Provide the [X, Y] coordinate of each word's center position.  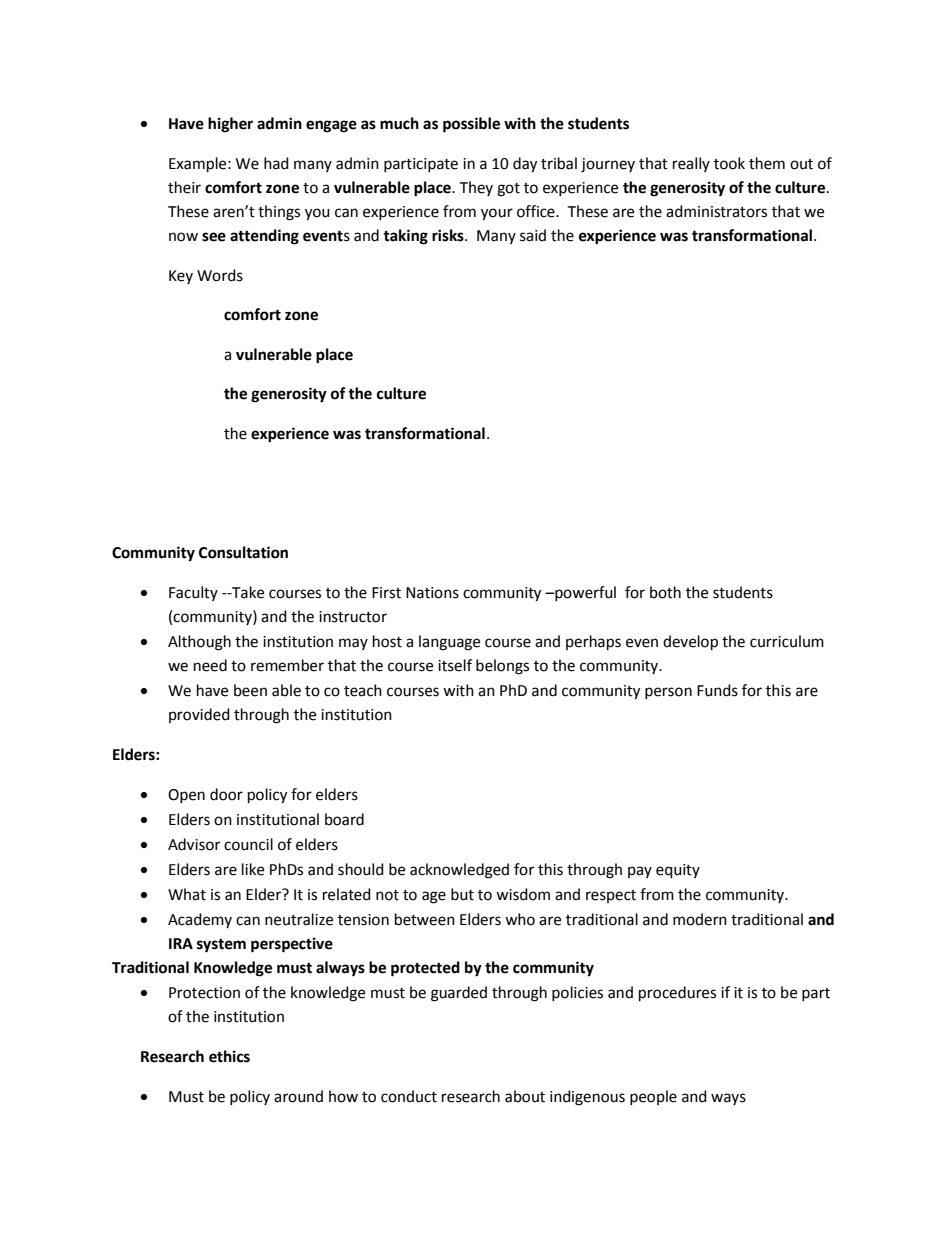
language [449, 643]
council [248, 844]
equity [678, 871]
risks [449, 235]
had [276, 163]
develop [690, 643]
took [729, 163]
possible [471, 125]
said [533, 235]
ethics [229, 1056]
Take [247, 592]
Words [220, 275]
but [462, 894]
